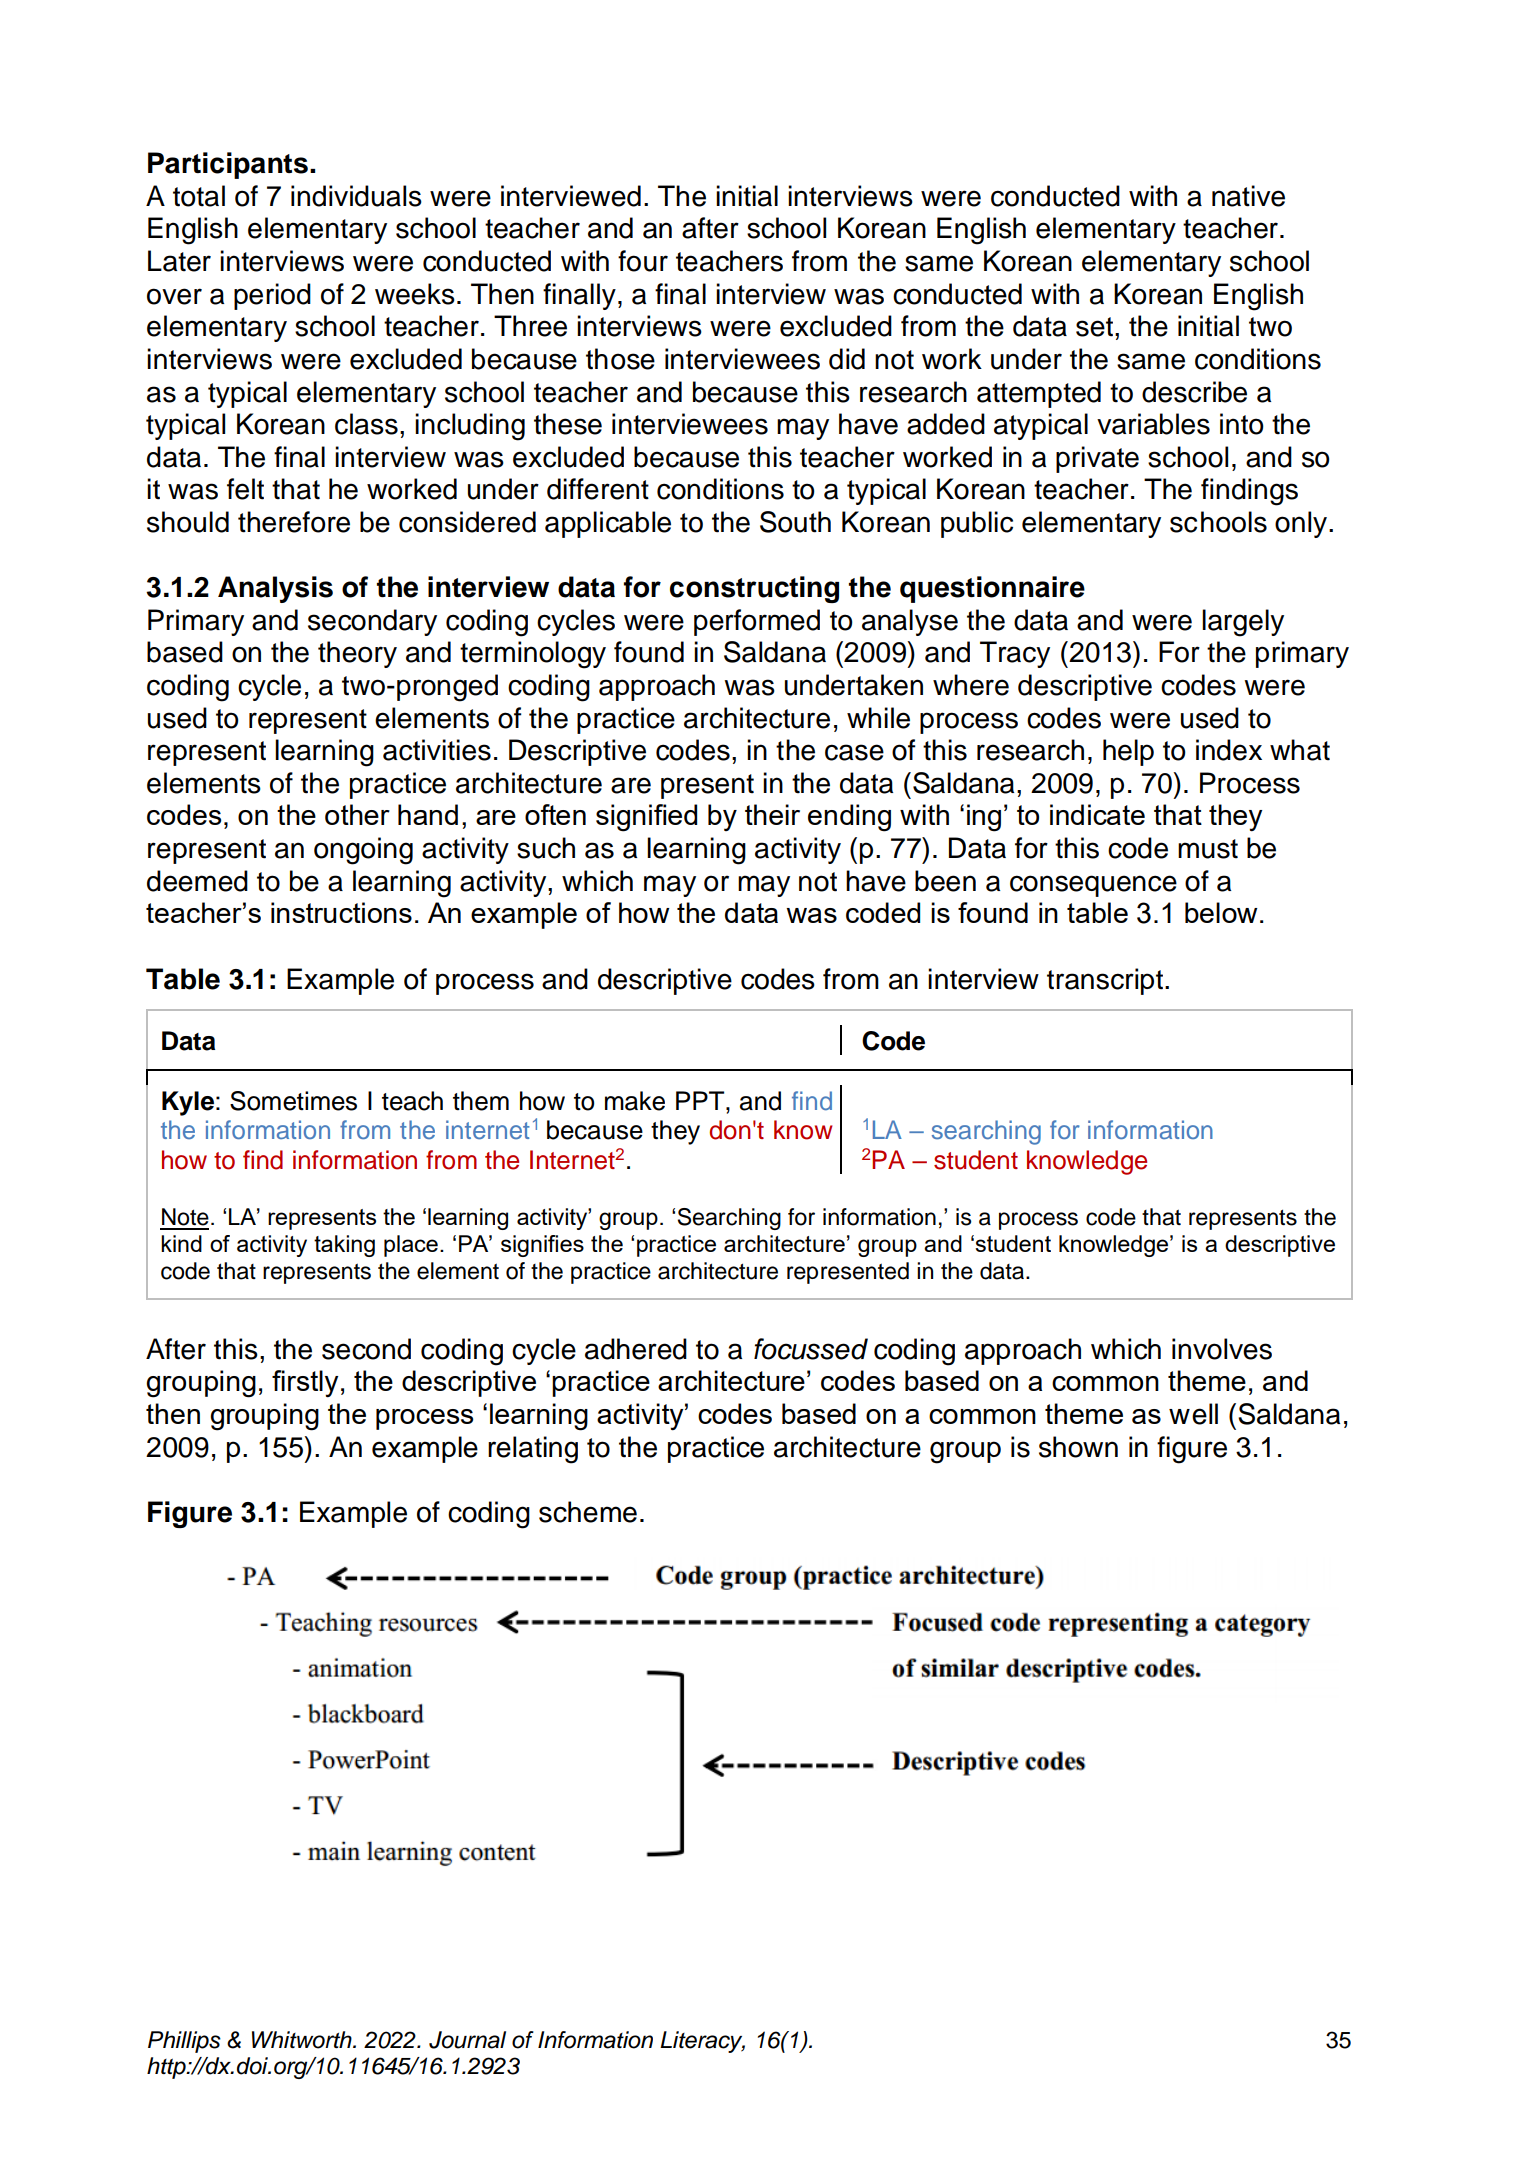 The width and height of the image is (1534, 2170). What do you see at coordinates (344, 1246) in the image?
I see `taking` at bounding box center [344, 1246].
